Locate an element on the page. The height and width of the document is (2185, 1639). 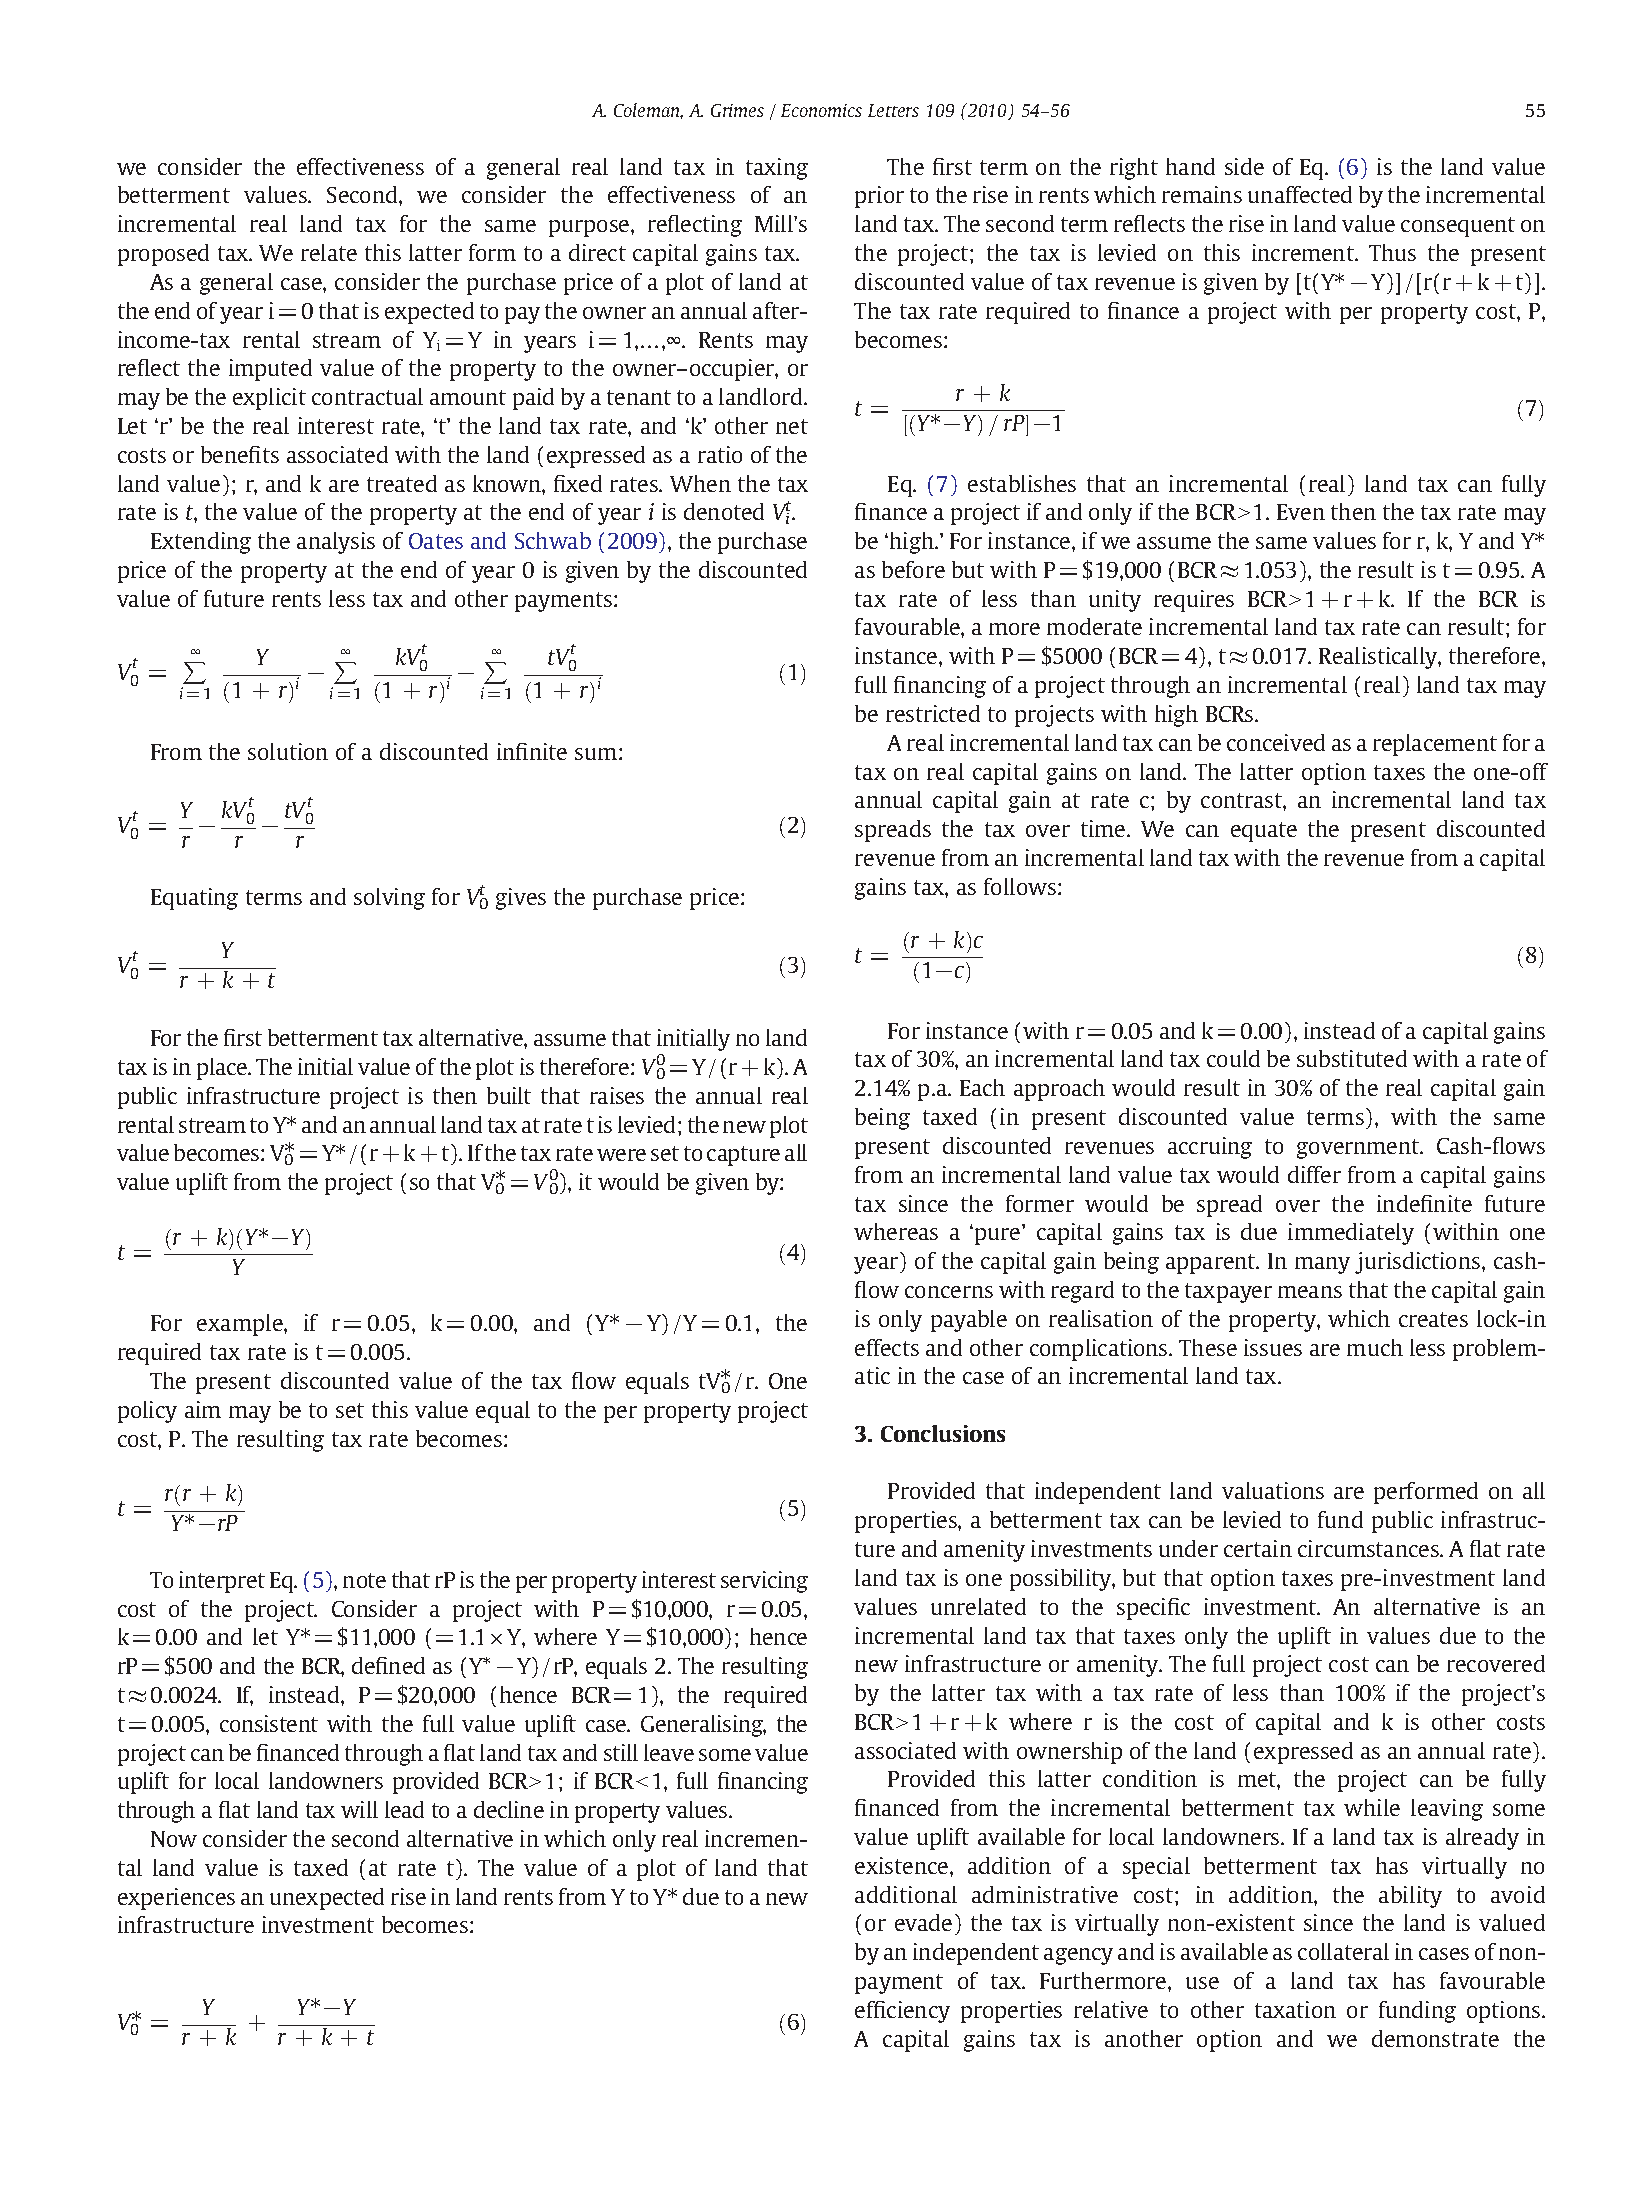
unaffected is located at coordinates (1300, 194).
